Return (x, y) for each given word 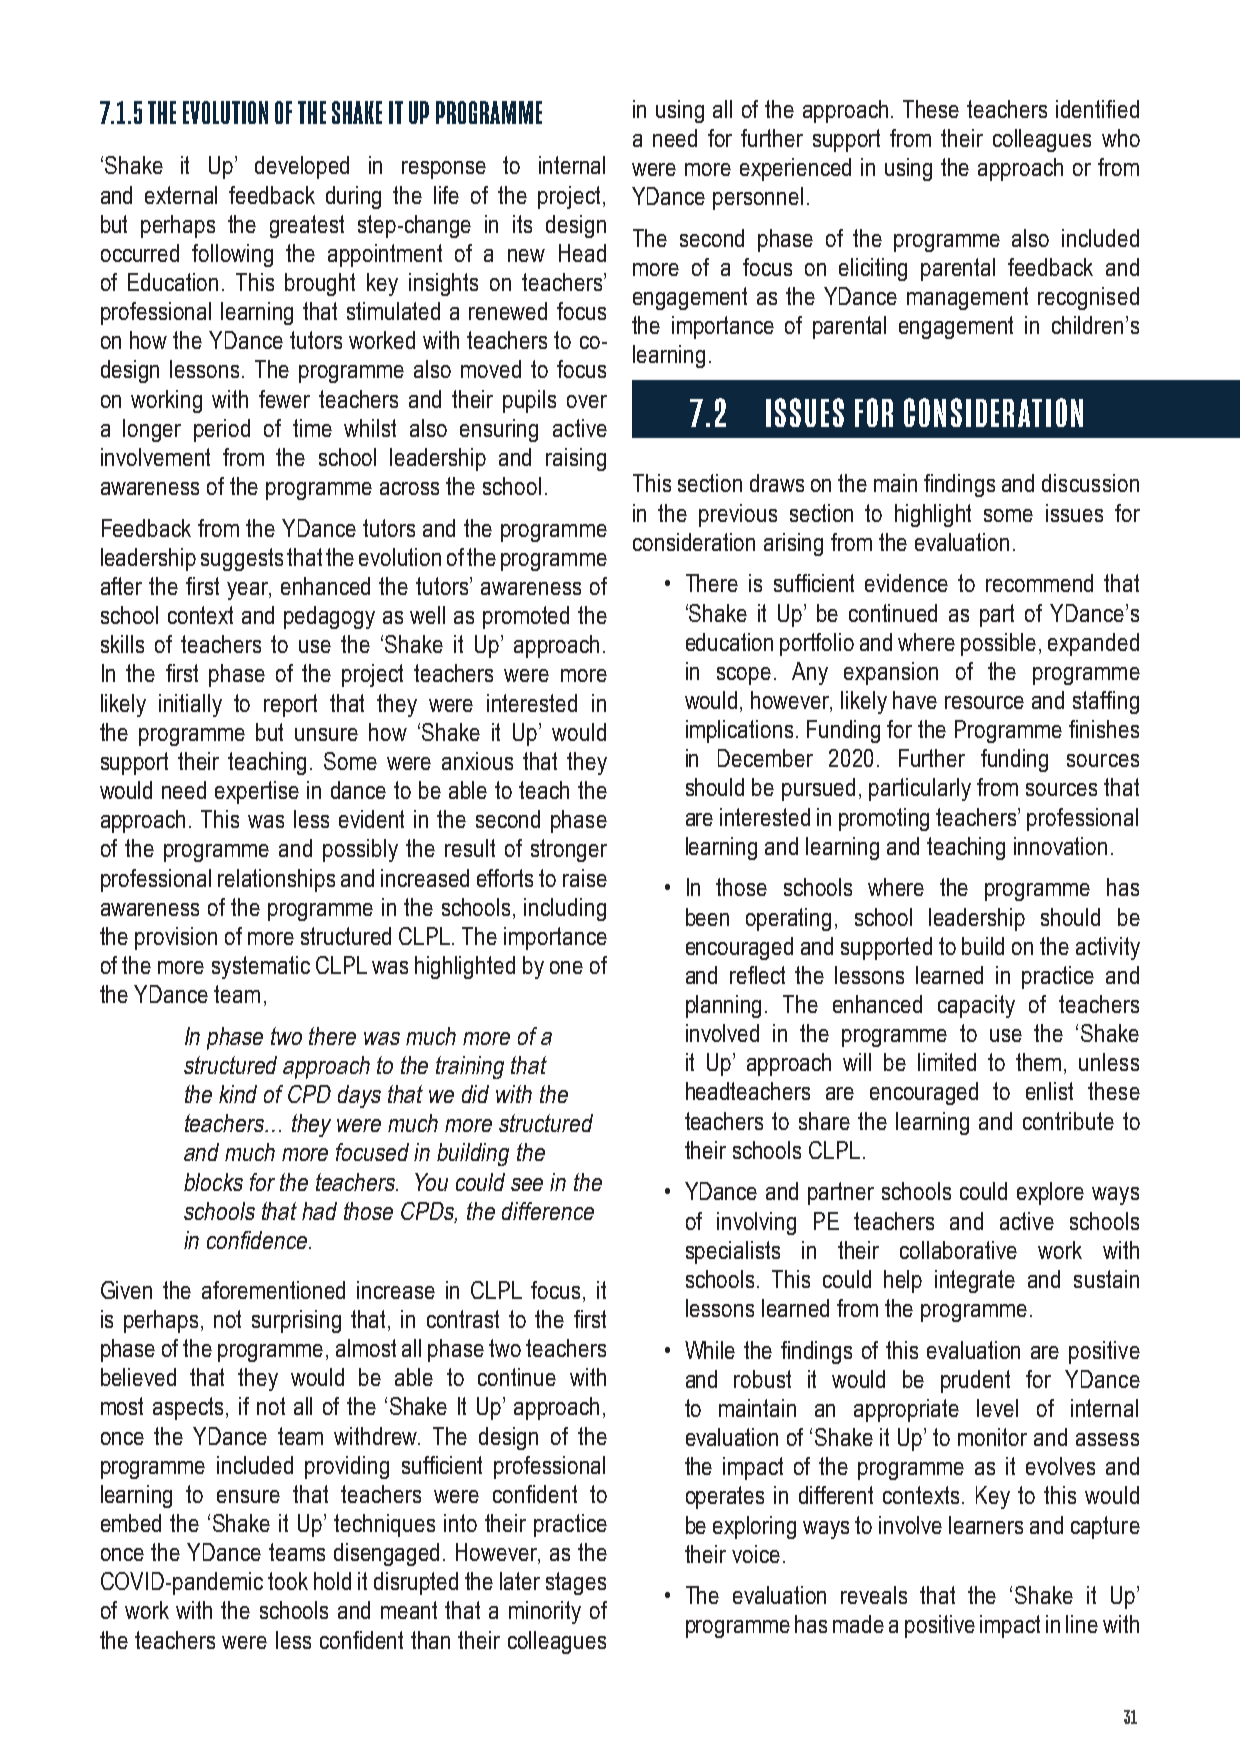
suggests (242, 559)
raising (576, 459)
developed (302, 167)
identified (1097, 109)
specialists (733, 1252)
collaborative (958, 1250)
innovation (1060, 846)
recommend (1039, 583)
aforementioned (273, 1290)
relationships (276, 880)
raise (585, 878)
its (522, 224)
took (288, 1581)
